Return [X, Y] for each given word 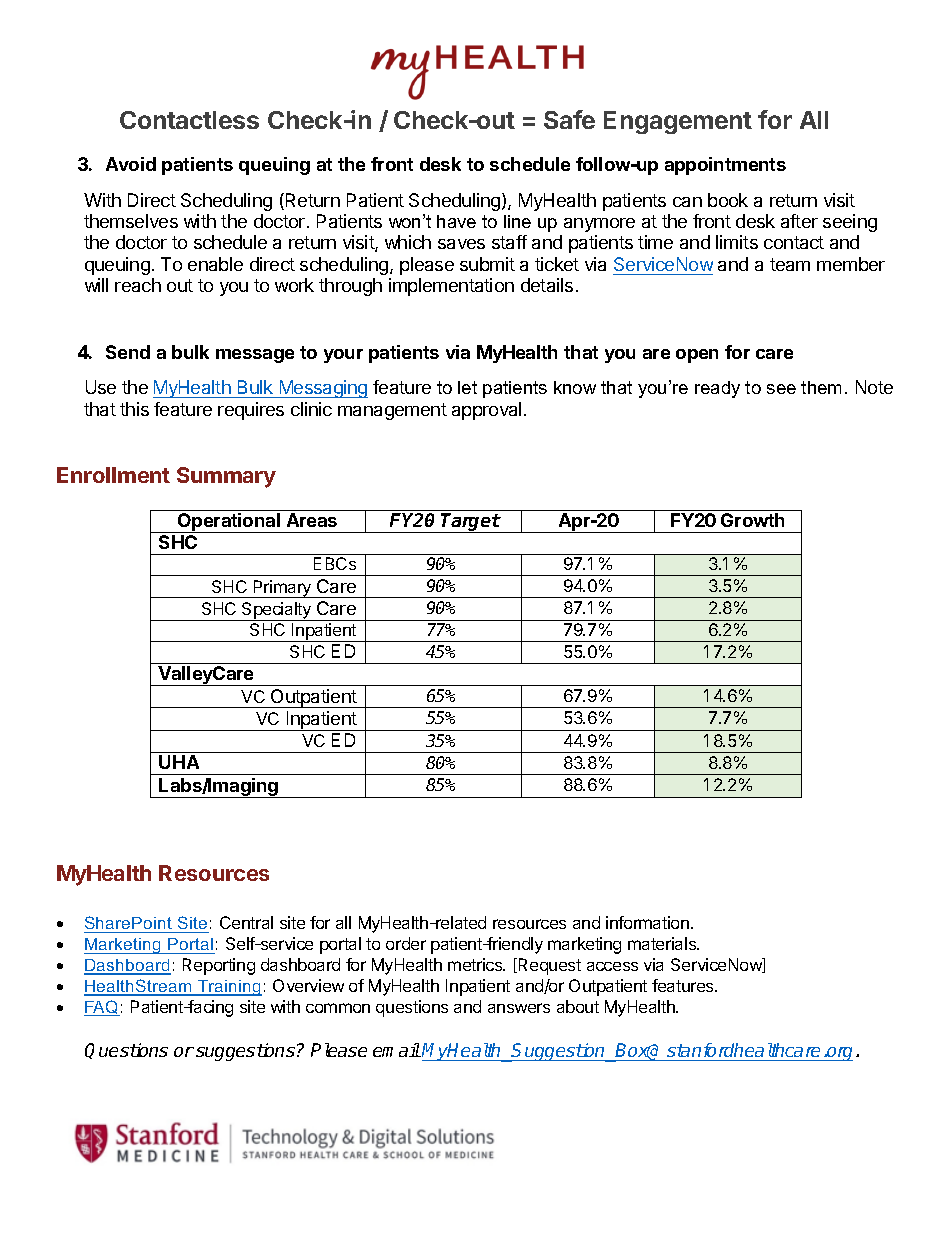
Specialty [277, 611]
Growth [752, 520]
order [406, 943]
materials [663, 943]
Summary [226, 477]
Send [128, 352]
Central [246, 922]
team [790, 264]
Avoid [131, 164]
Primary [282, 589]
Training [229, 988]
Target [470, 523]
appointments [725, 166]
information [647, 922]
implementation [451, 287]
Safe [569, 119]
